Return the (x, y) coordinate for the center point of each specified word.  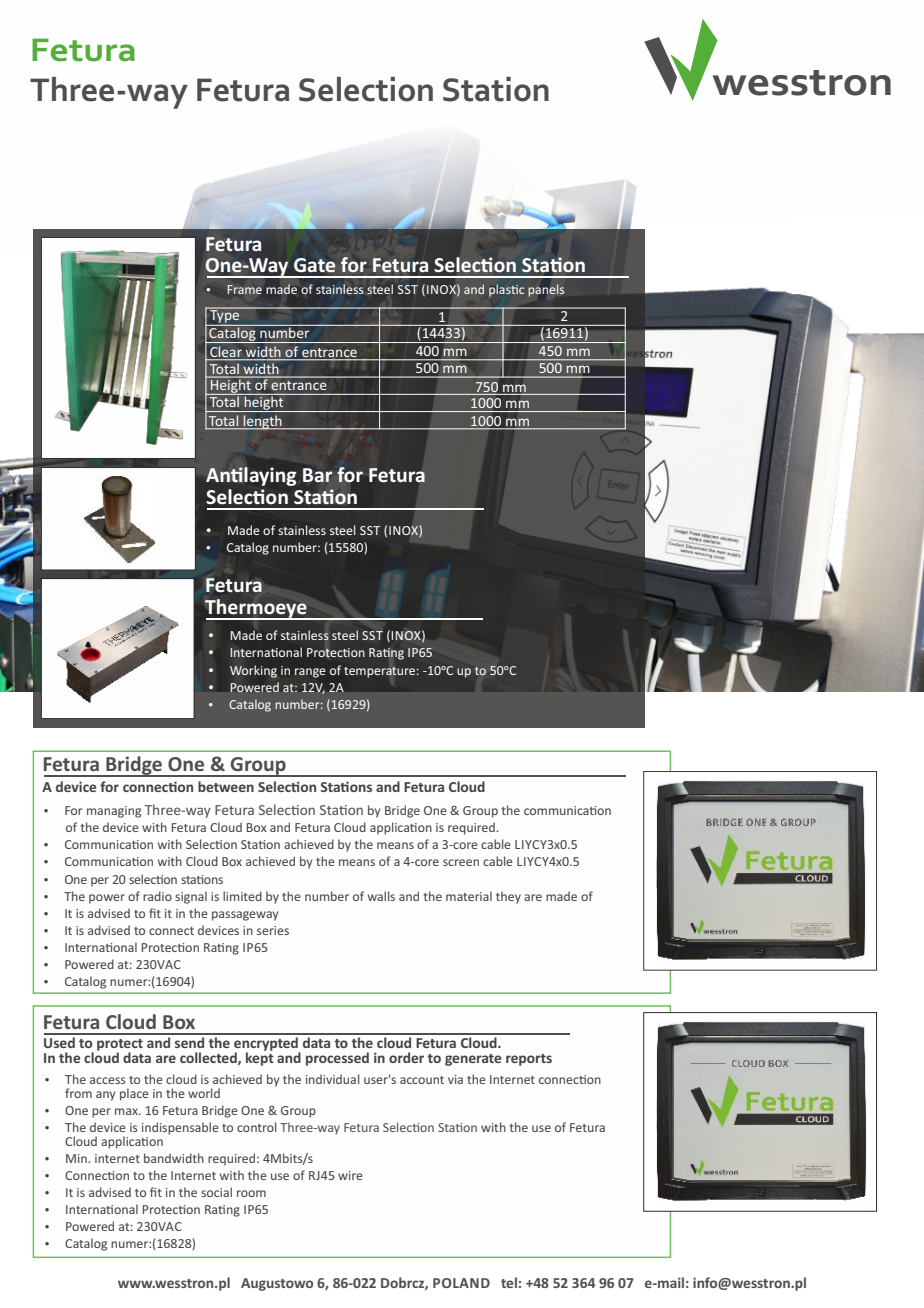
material (469, 896)
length (263, 422)
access (108, 1080)
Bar (318, 475)
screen (461, 862)
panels (546, 290)
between (226, 786)
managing (114, 812)
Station (496, 89)
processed (337, 1059)
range (310, 673)
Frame (245, 289)
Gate (315, 265)
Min (77, 1158)
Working (253, 671)
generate (473, 1060)
